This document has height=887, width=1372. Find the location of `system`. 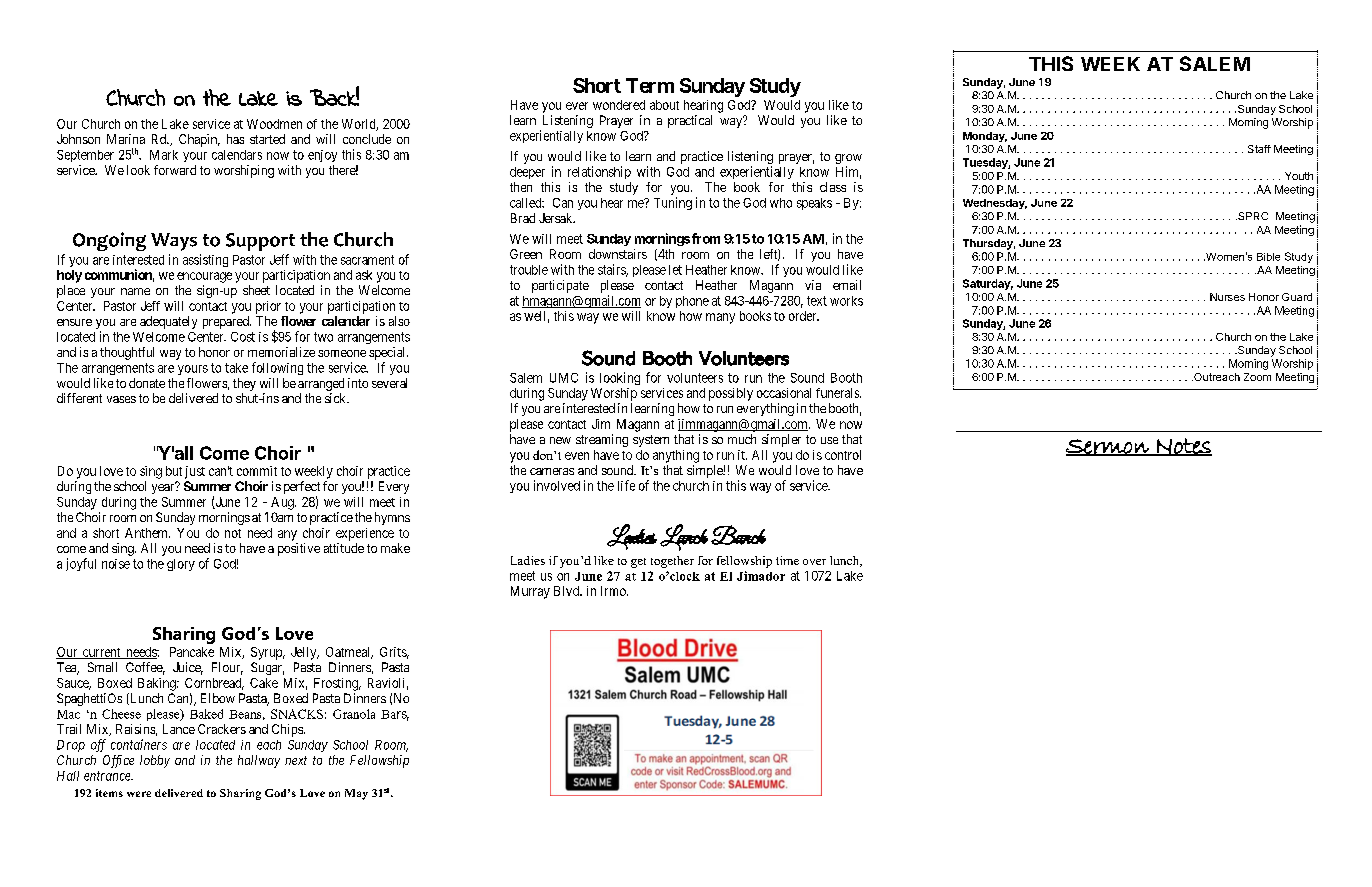

system is located at coordinates (651, 441).
